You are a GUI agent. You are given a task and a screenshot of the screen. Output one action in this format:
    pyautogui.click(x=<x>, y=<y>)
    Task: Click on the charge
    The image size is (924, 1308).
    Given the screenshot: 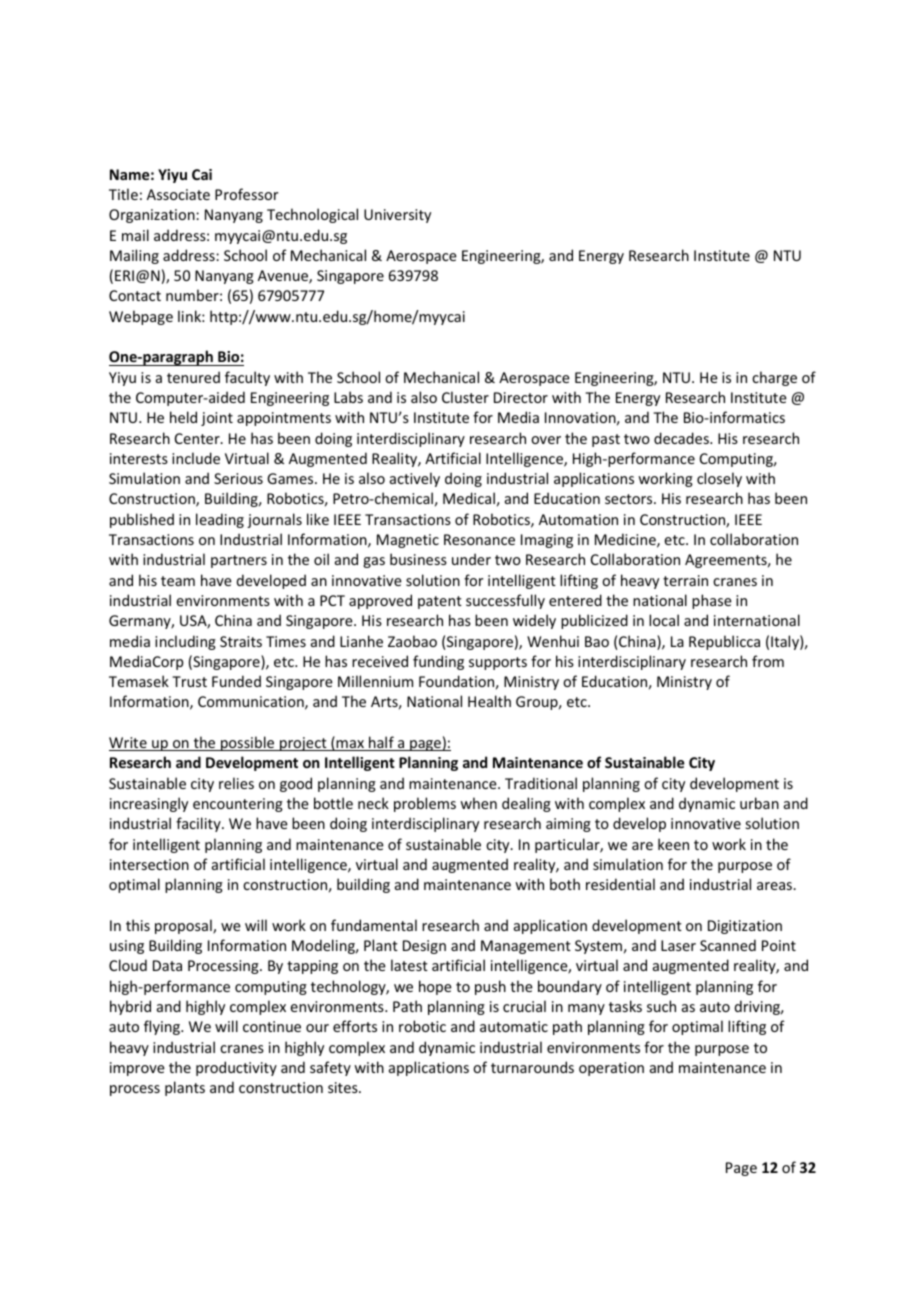 What is the action you would take?
    pyautogui.click(x=774, y=378)
